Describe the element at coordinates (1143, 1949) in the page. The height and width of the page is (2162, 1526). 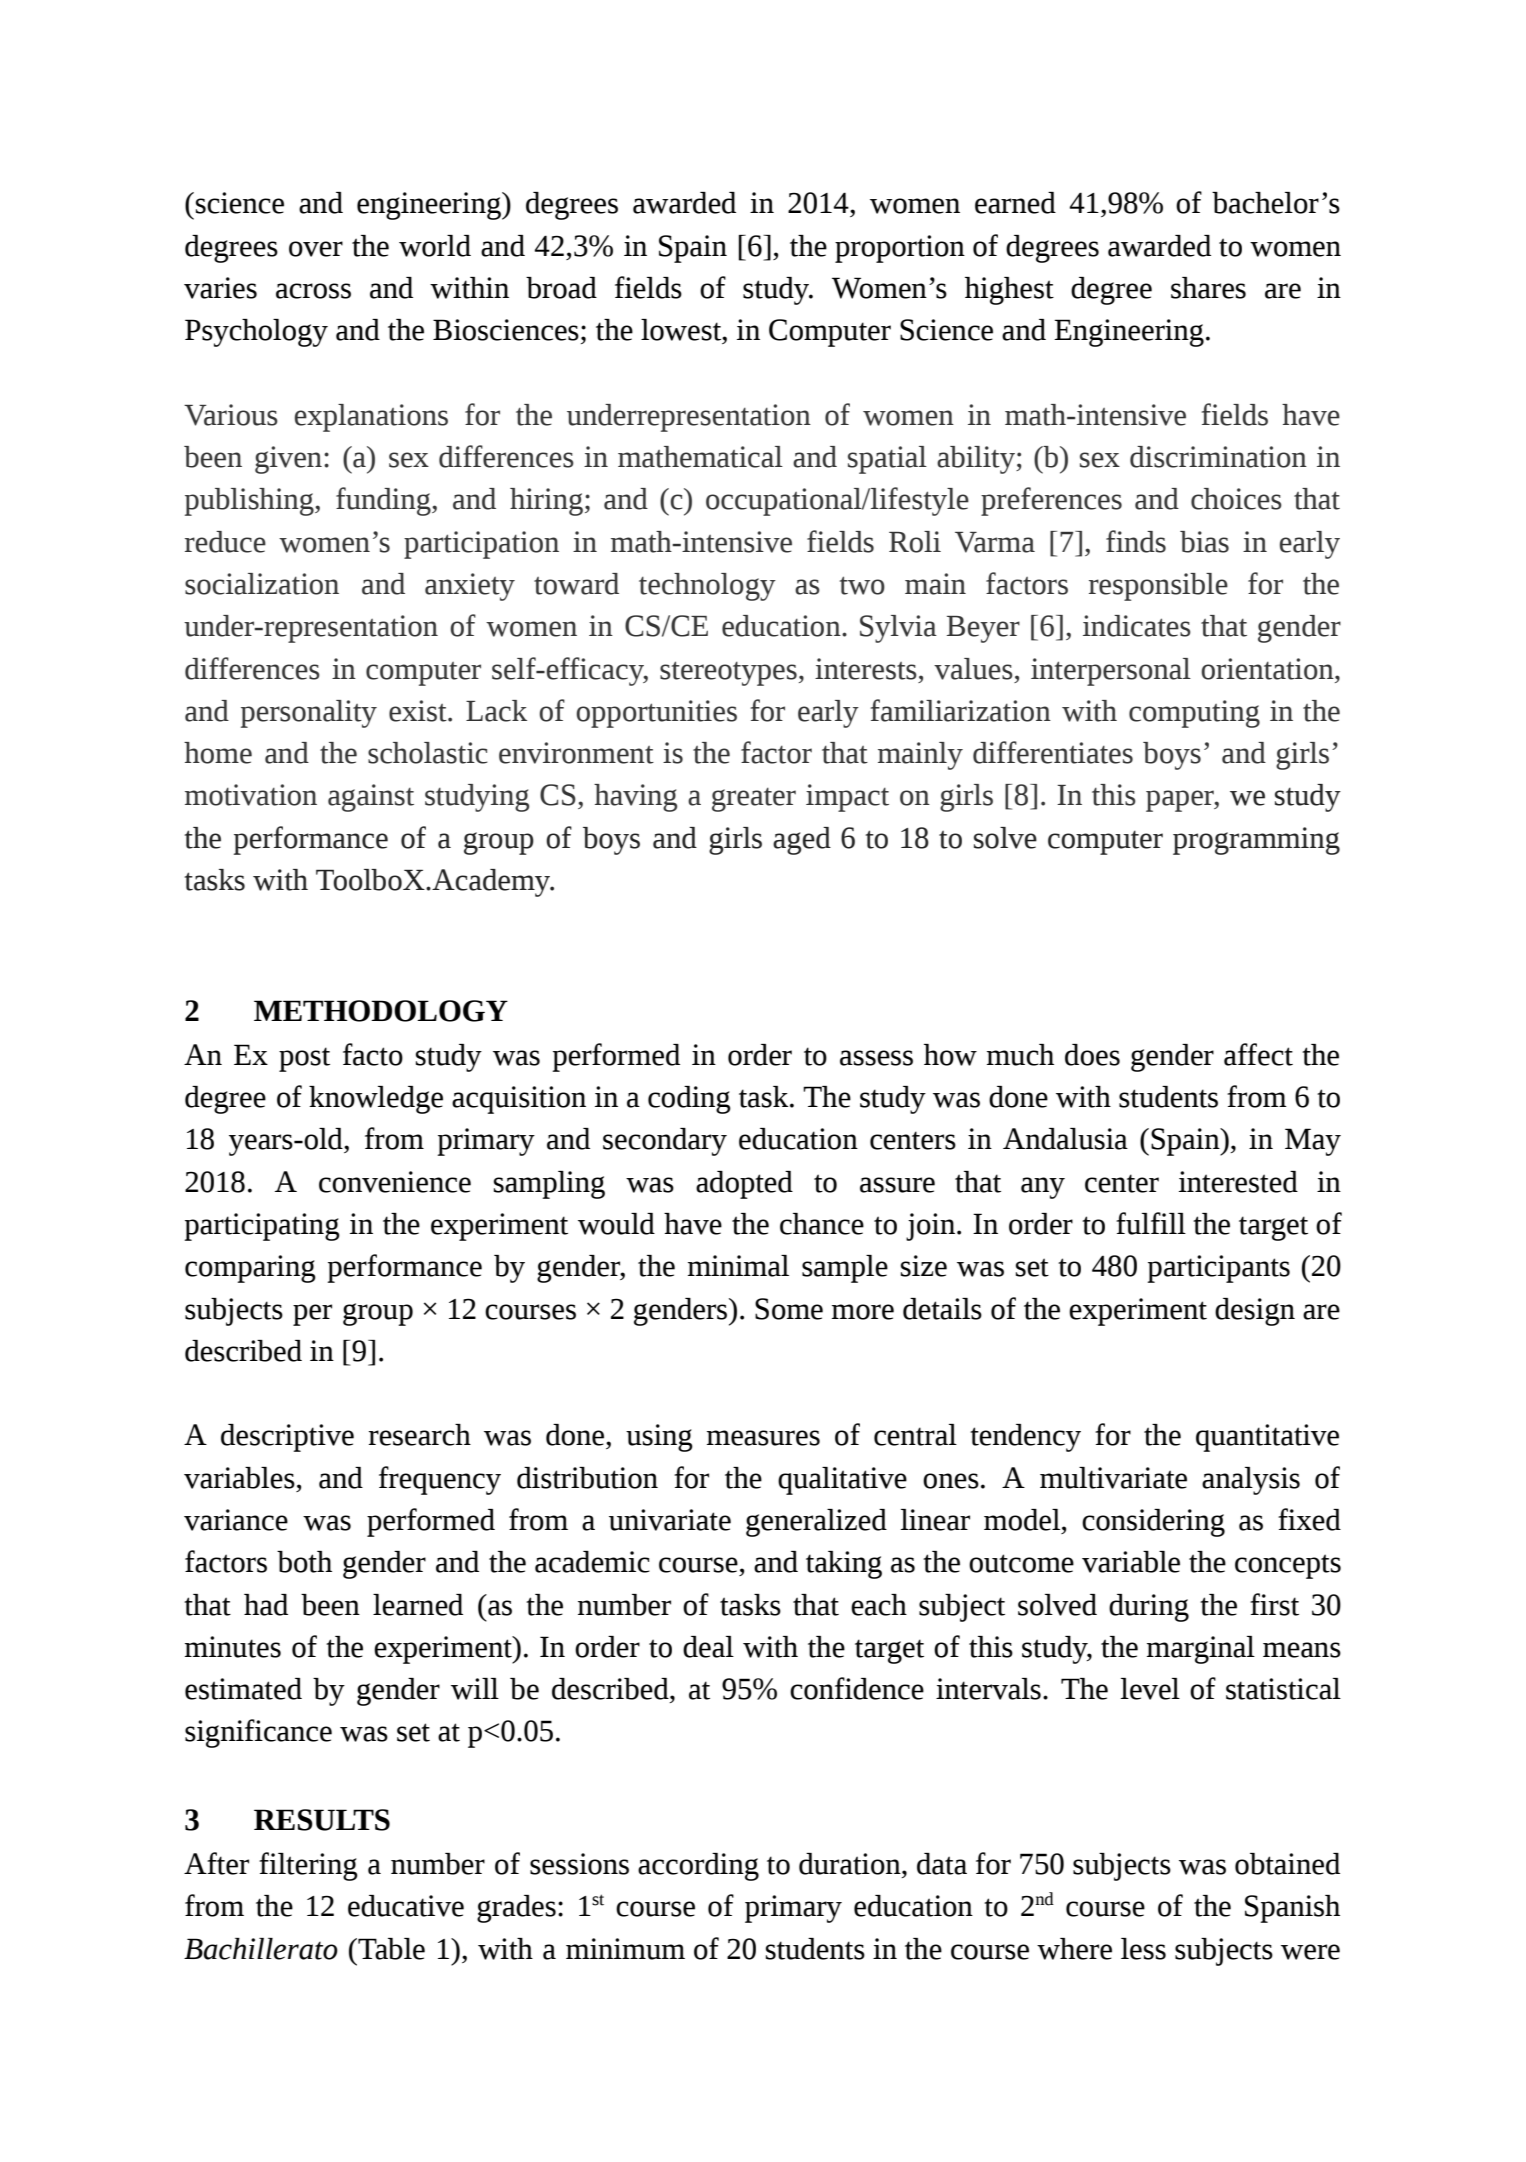
I see `less` at that location.
